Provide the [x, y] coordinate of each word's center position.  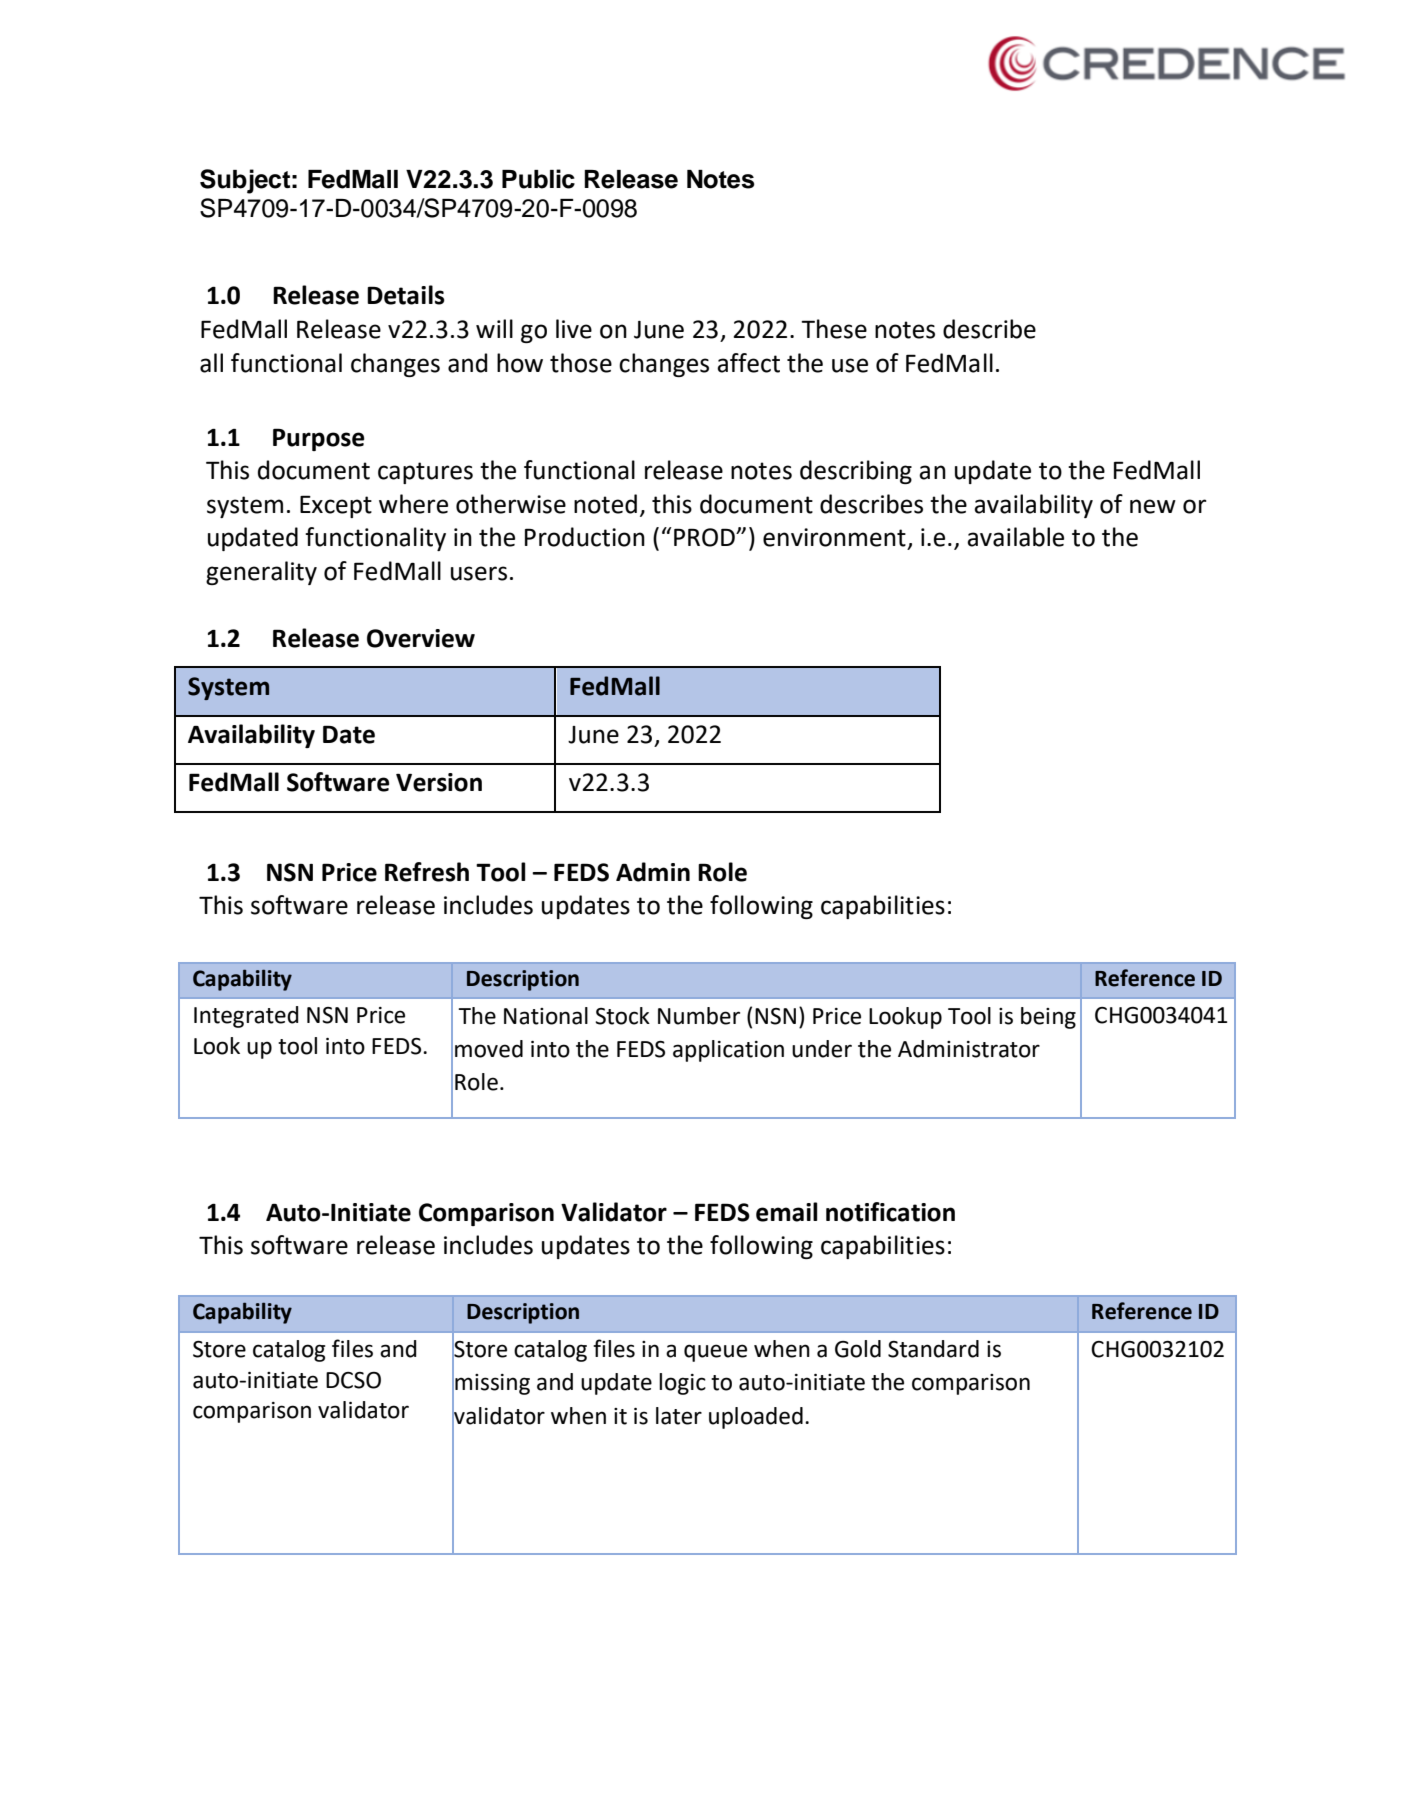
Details [406, 295]
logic [682, 1384]
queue [715, 1353]
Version [439, 782]
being [1048, 1018]
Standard [933, 1349]
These [834, 329]
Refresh [427, 872]
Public [538, 179]
